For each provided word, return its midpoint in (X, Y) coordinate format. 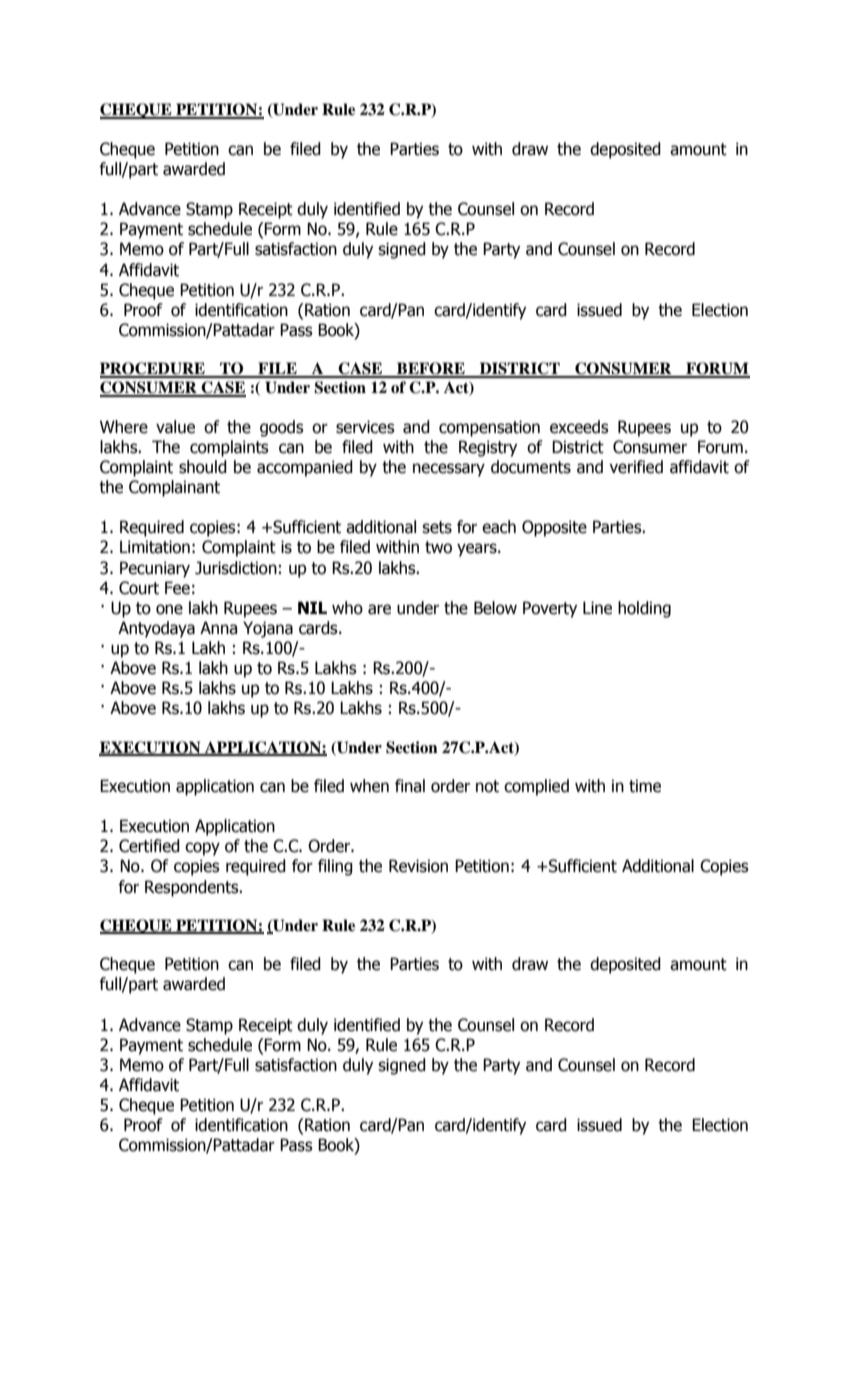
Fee (177, 588)
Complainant (174, 488)
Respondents (193, 888)
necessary (449, 470)
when (369, 786)
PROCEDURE (153, 369)
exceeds (579, 427)
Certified (149, 846)
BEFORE (431, 369)
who (347, 608)
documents (531, 467)
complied (536, 787)
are (379, 609)
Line (597, 608)
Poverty (550, 609)
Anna (218, 628)
